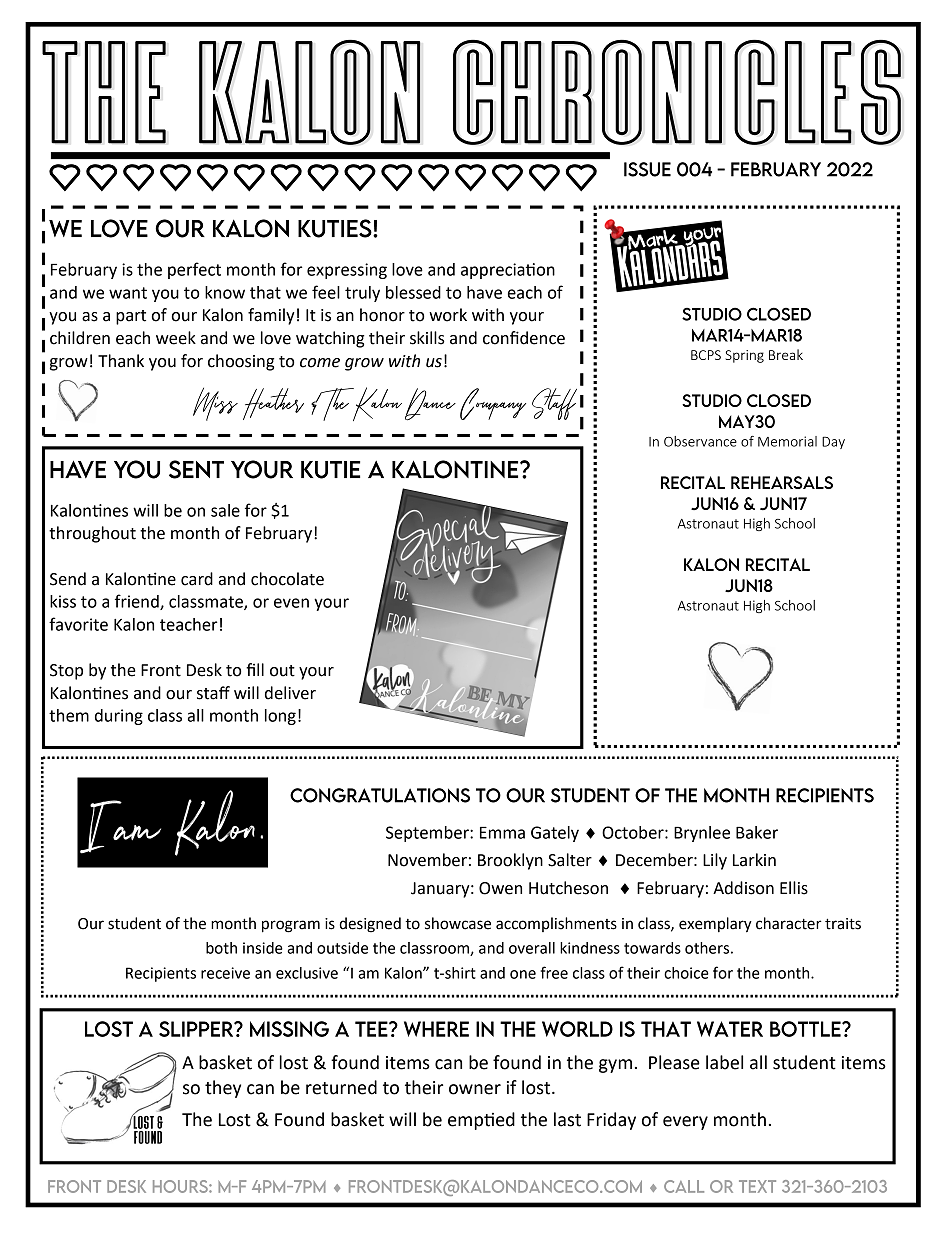 This document has width=952, height=1233. Describe the element at coordinates (428, 834) in the document. I see `September` at that location.
